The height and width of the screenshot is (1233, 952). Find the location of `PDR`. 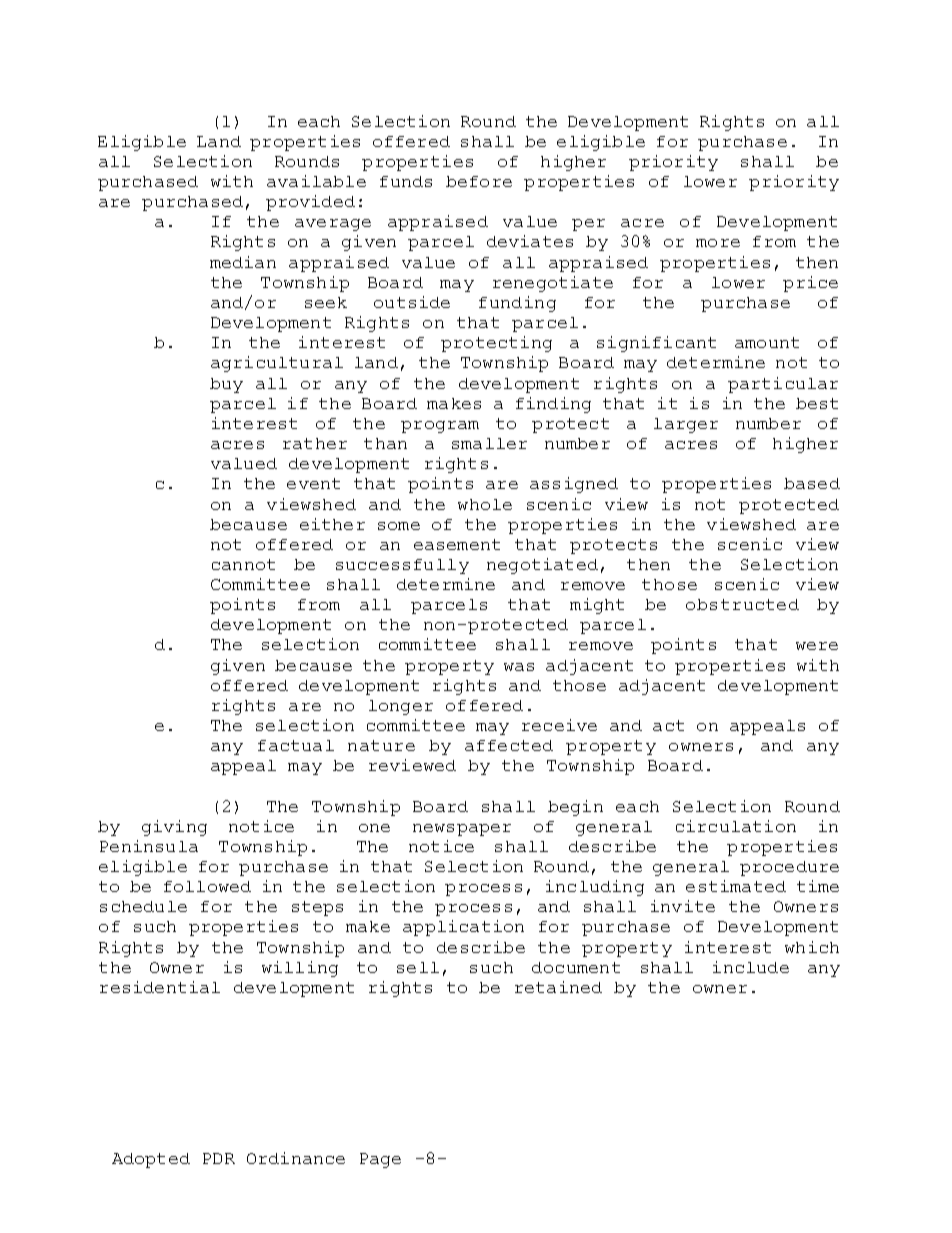

PDR is located at coordinates (219, 1158).
